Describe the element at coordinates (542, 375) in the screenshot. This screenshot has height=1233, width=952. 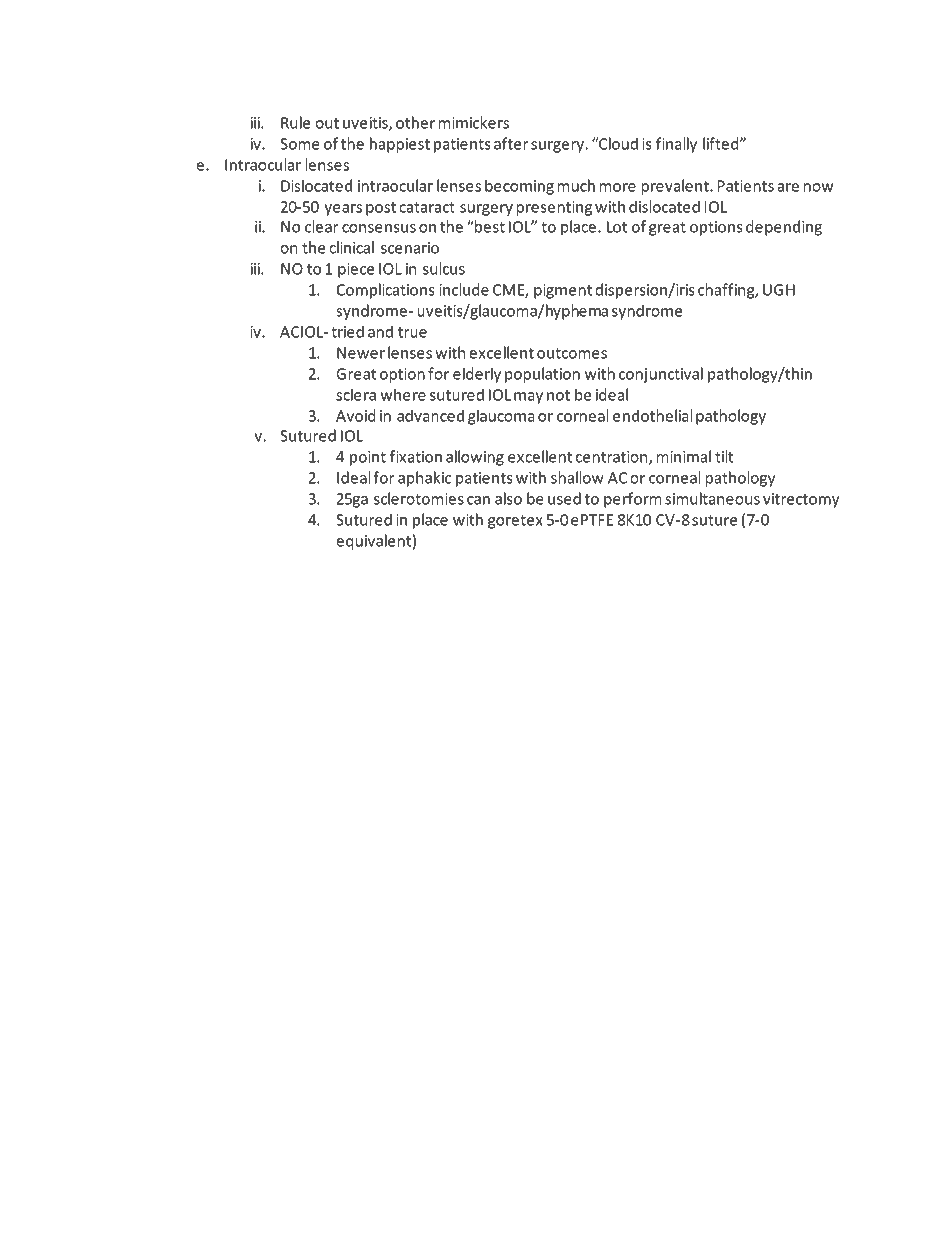
I see `population` at that location.
